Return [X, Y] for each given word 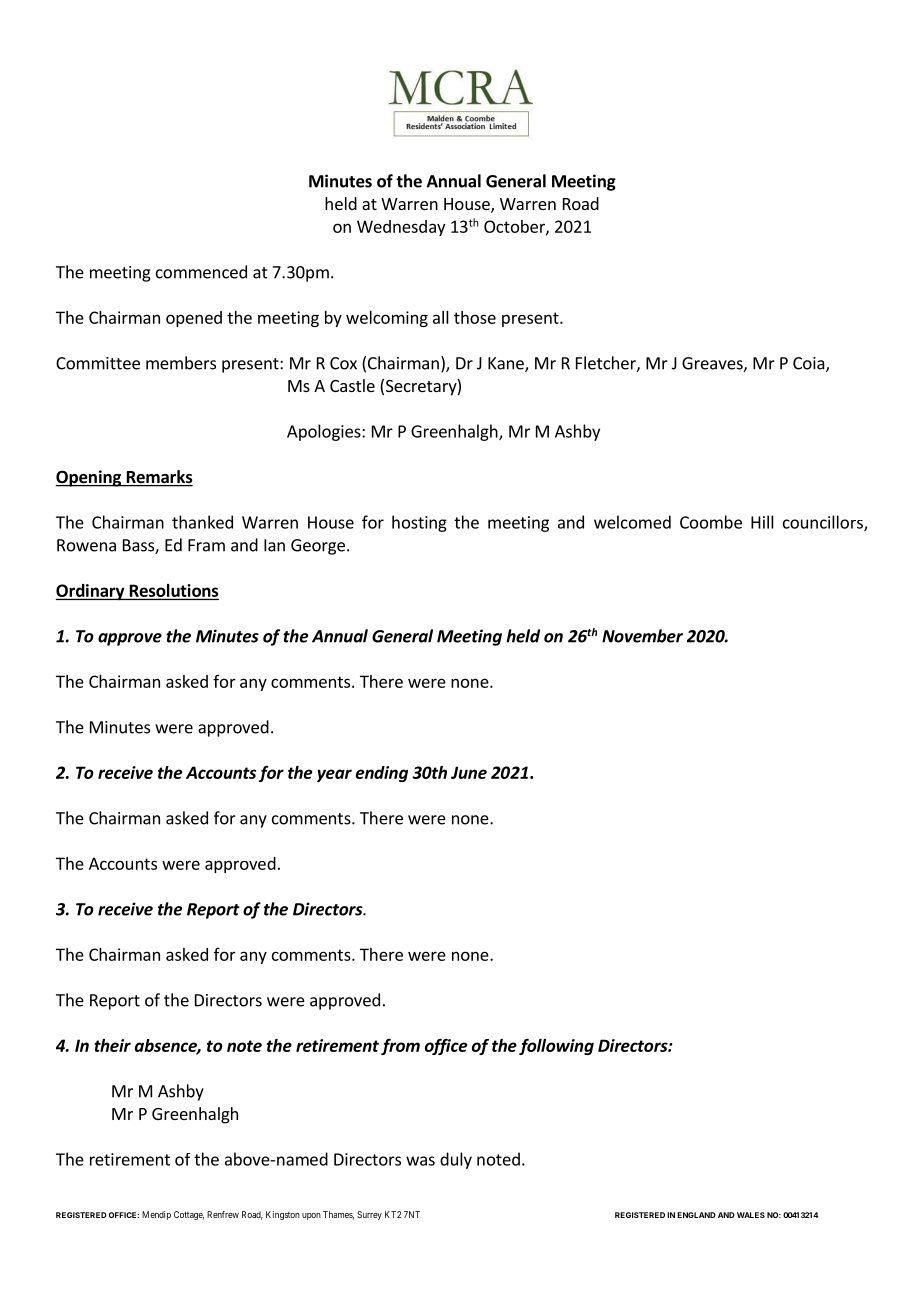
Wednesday [401, 228]
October [515, 227]
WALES [751, 1215]
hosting [419, 523]
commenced [201, 272]
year [334, 775]
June [469, 772]
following [556, 1046]
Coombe [711, 522]
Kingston [283, 1215]
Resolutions [173, 591]
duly [456, 1160]
